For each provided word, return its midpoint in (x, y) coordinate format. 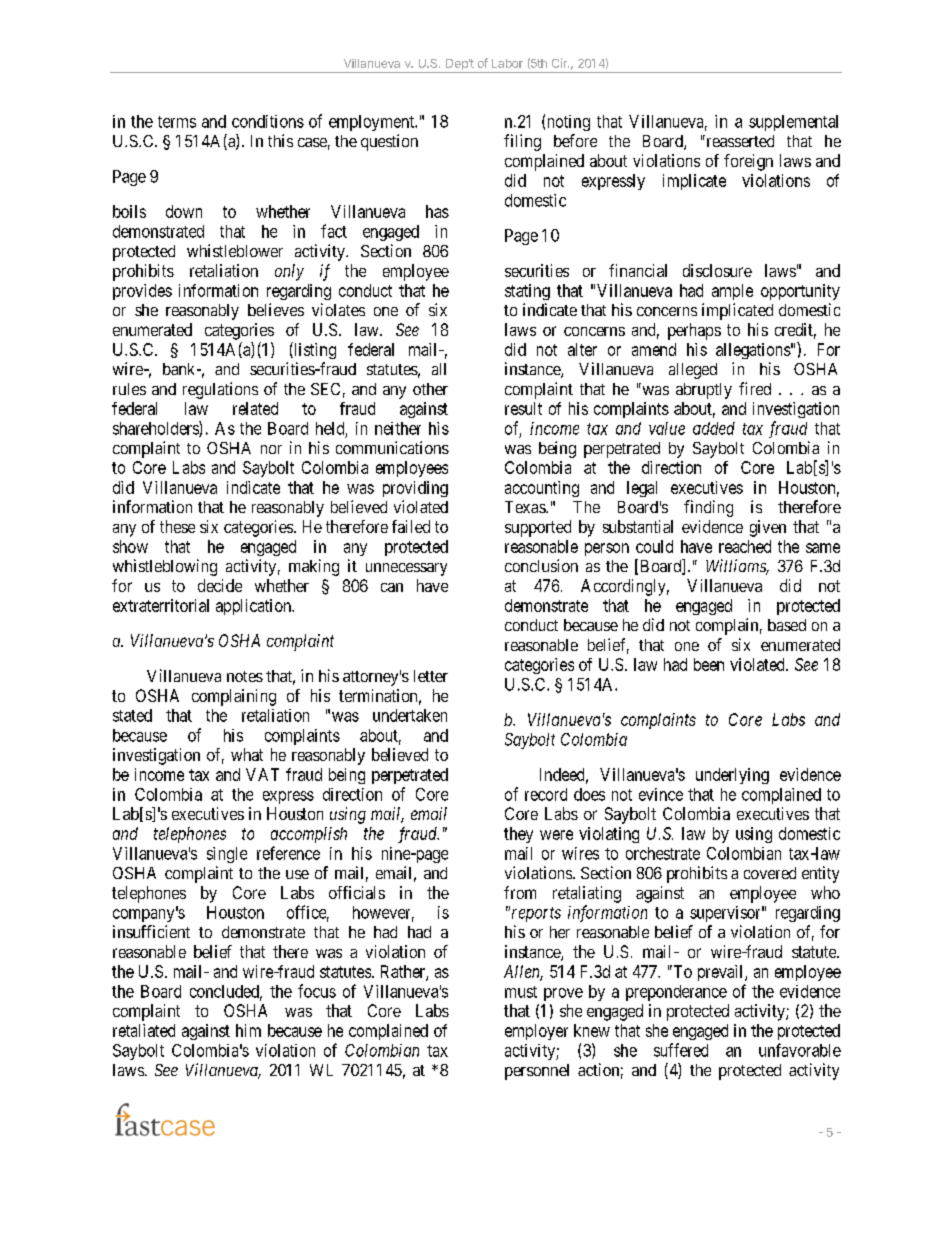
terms (177, 122)
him (248, 1030)
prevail (722, 973)
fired (755, 388)
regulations (220, 390)
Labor (507, 63)
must (521, 992)
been (709, 664)
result (523, 408)
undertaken (410, 715)
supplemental (793, 123)
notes (245, 676)
